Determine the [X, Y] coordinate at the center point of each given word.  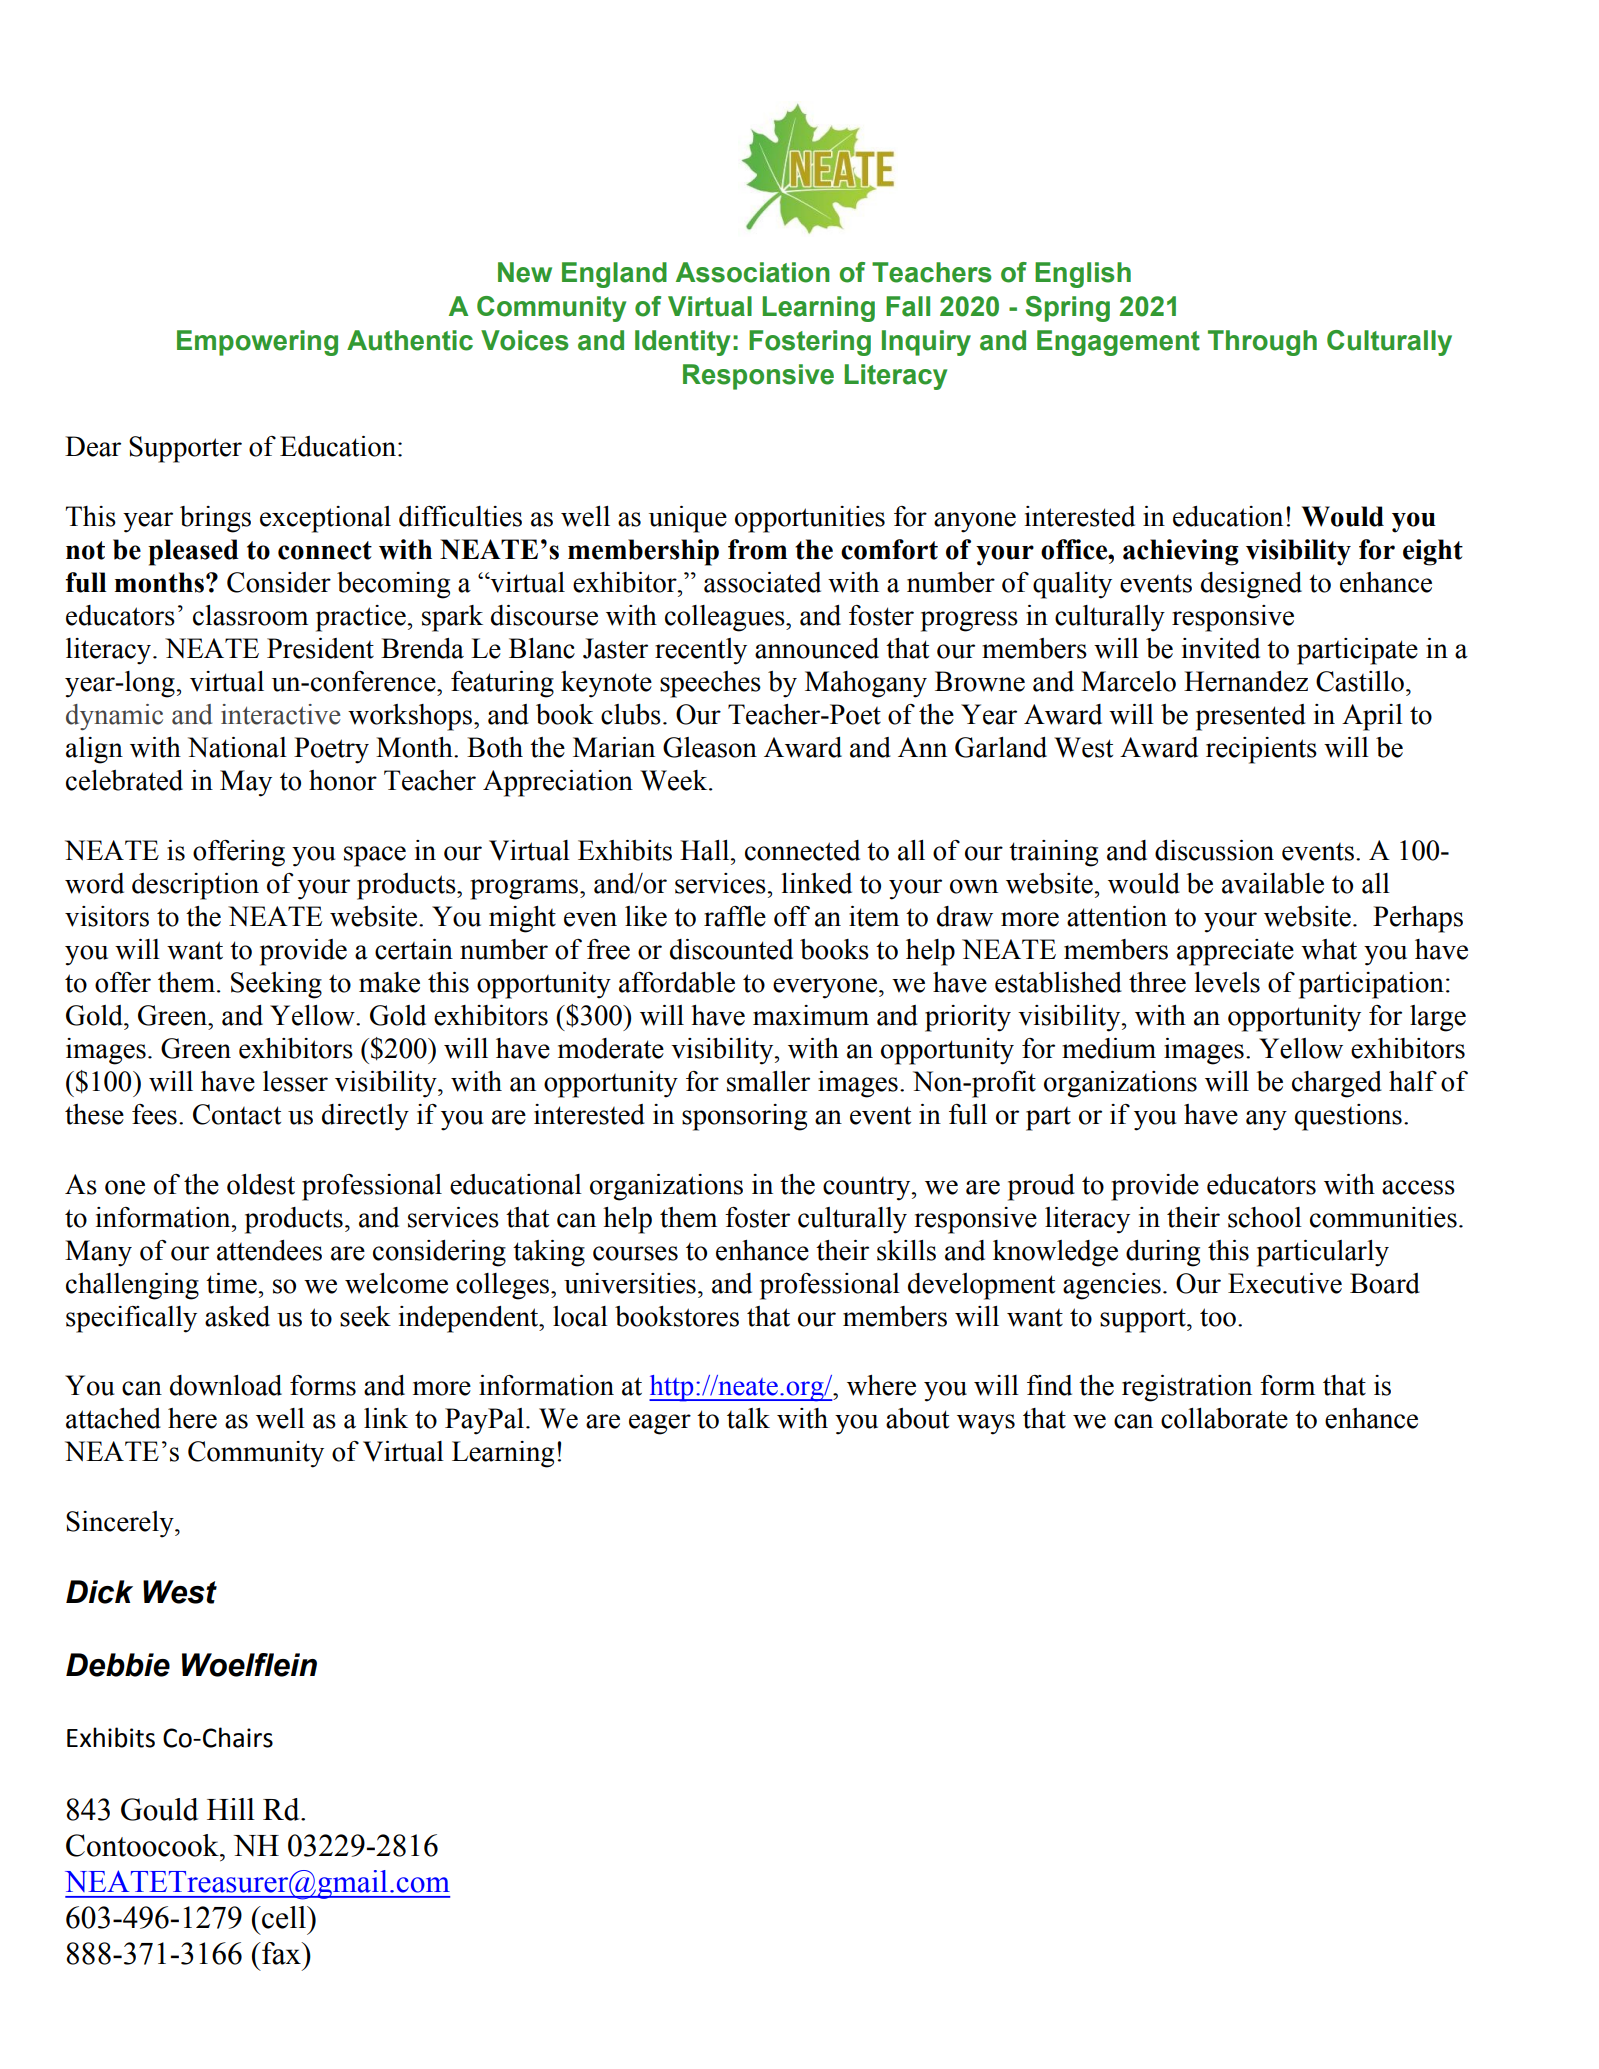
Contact [237, 1114]
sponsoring [744, 1117]
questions [1348, 1117]
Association [753, 272]
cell [284, 1917]
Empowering [257, 343]
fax [281, 1953]
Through [1262, 343]
